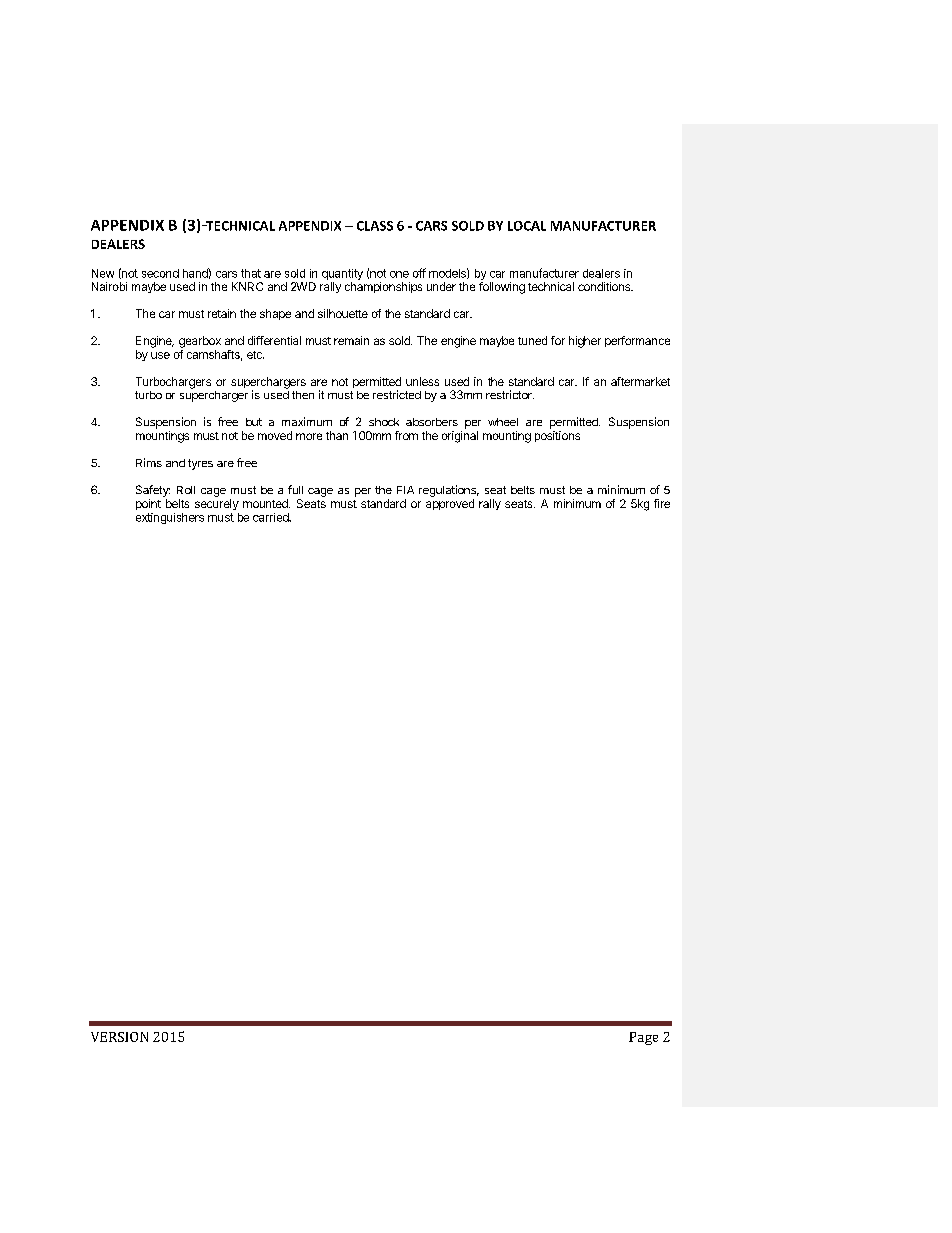 This screenshot has width=952, height=1233. What do you see at coordinates (662, 503) in the screenshot?
I see `fire` at bounding box center [662, 503].
